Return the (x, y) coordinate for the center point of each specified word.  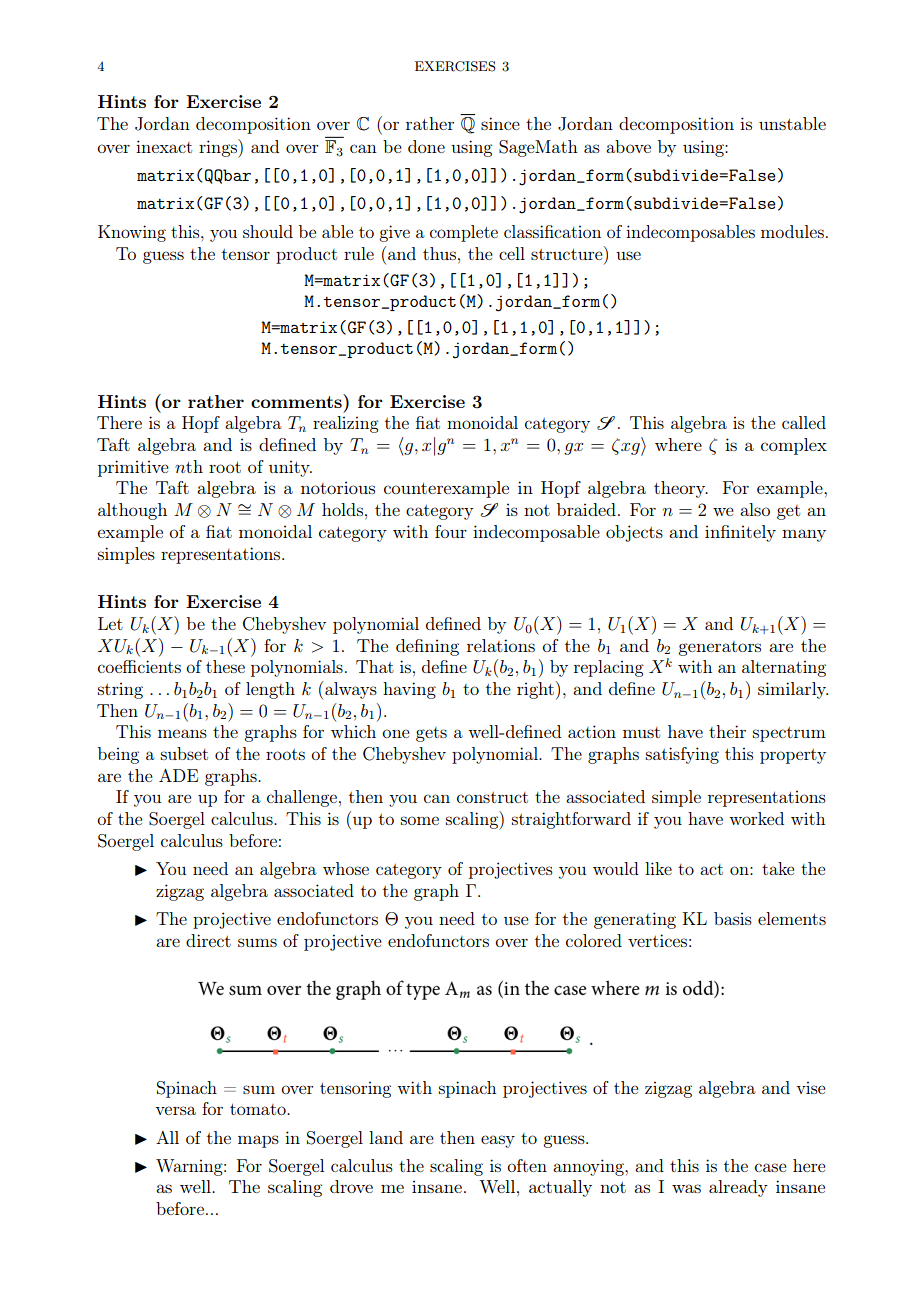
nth (189, 466)
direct (208, 940)
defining (427, 647)
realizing (346, 424)
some (420, 820)
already (738, 1188)
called (804, 422)
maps (258, 1141)
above (628, 146)
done (426, 146)
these (225, 666)
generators (719, 648)
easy (498, 1141)
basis (733, 918)
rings (219, 148)
